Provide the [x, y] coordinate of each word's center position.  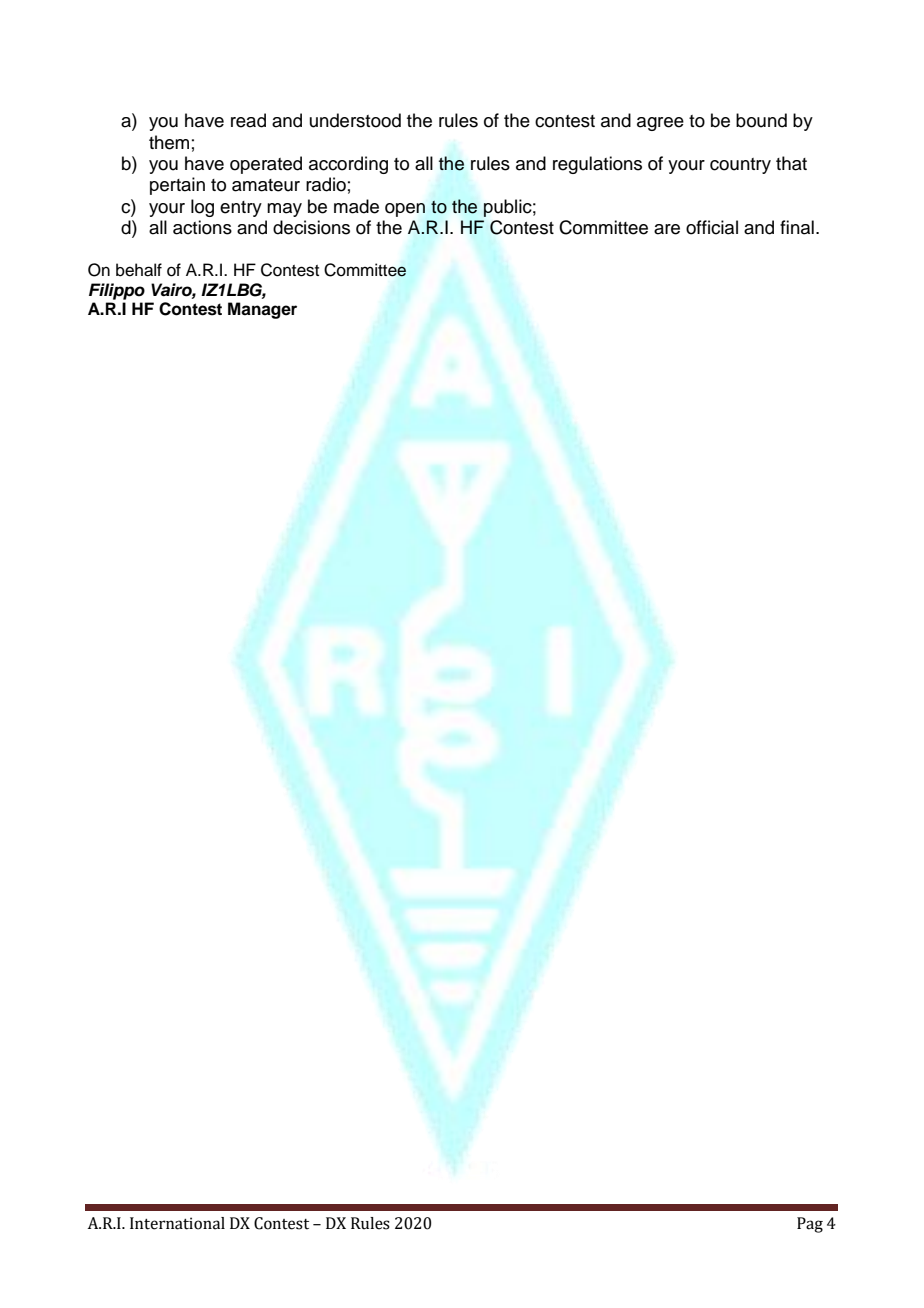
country [740, 166]
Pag [810, 1225]
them [169, 142]
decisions [311, 227]
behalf [139, 270]
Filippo [117, 291]
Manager [262, 310]
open [405, 210]
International [177, 1223]
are [667, 229]
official [712, 227]
